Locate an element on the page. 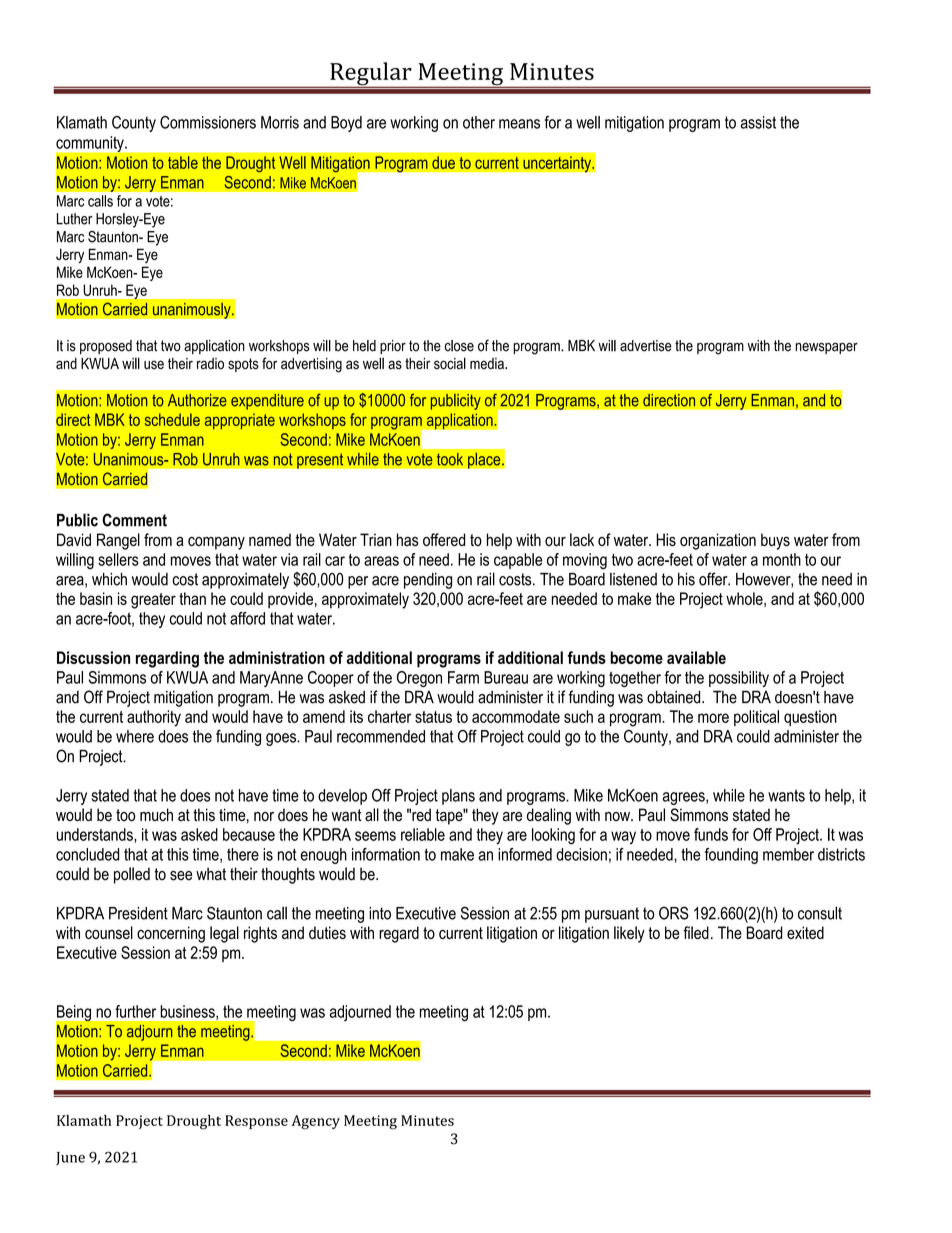 The width and height of the page is (952, 1233). Commissioners is located at coordinates (208, 122).
